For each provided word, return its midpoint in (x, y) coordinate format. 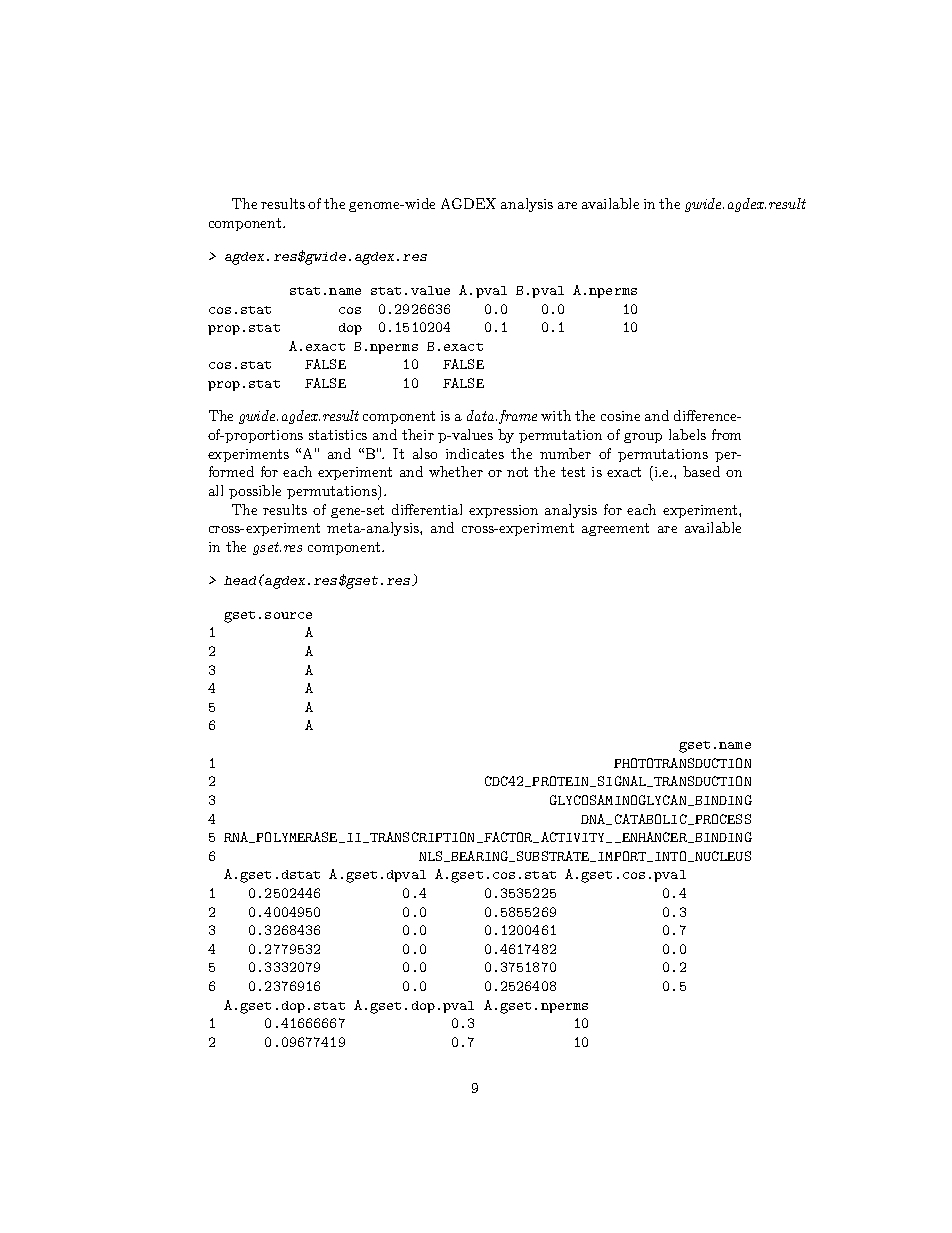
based (701, 471)
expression (503, 511)
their (418, 434)
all (216, 490)
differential (427, 509)
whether (456, 471)
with (556, 415)
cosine (620, 416)
